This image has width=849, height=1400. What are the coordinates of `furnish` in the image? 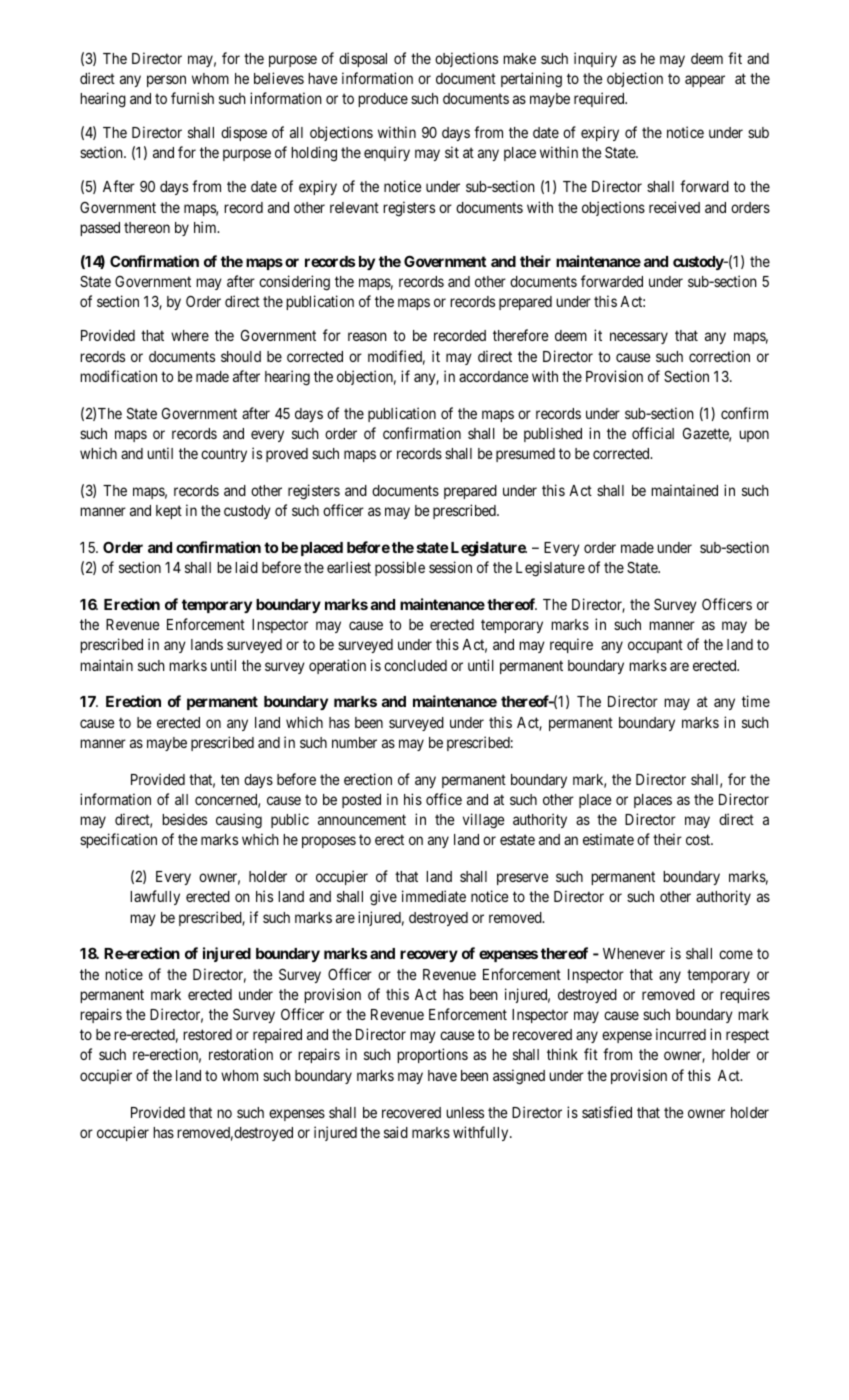 It's located at (192, 98).
